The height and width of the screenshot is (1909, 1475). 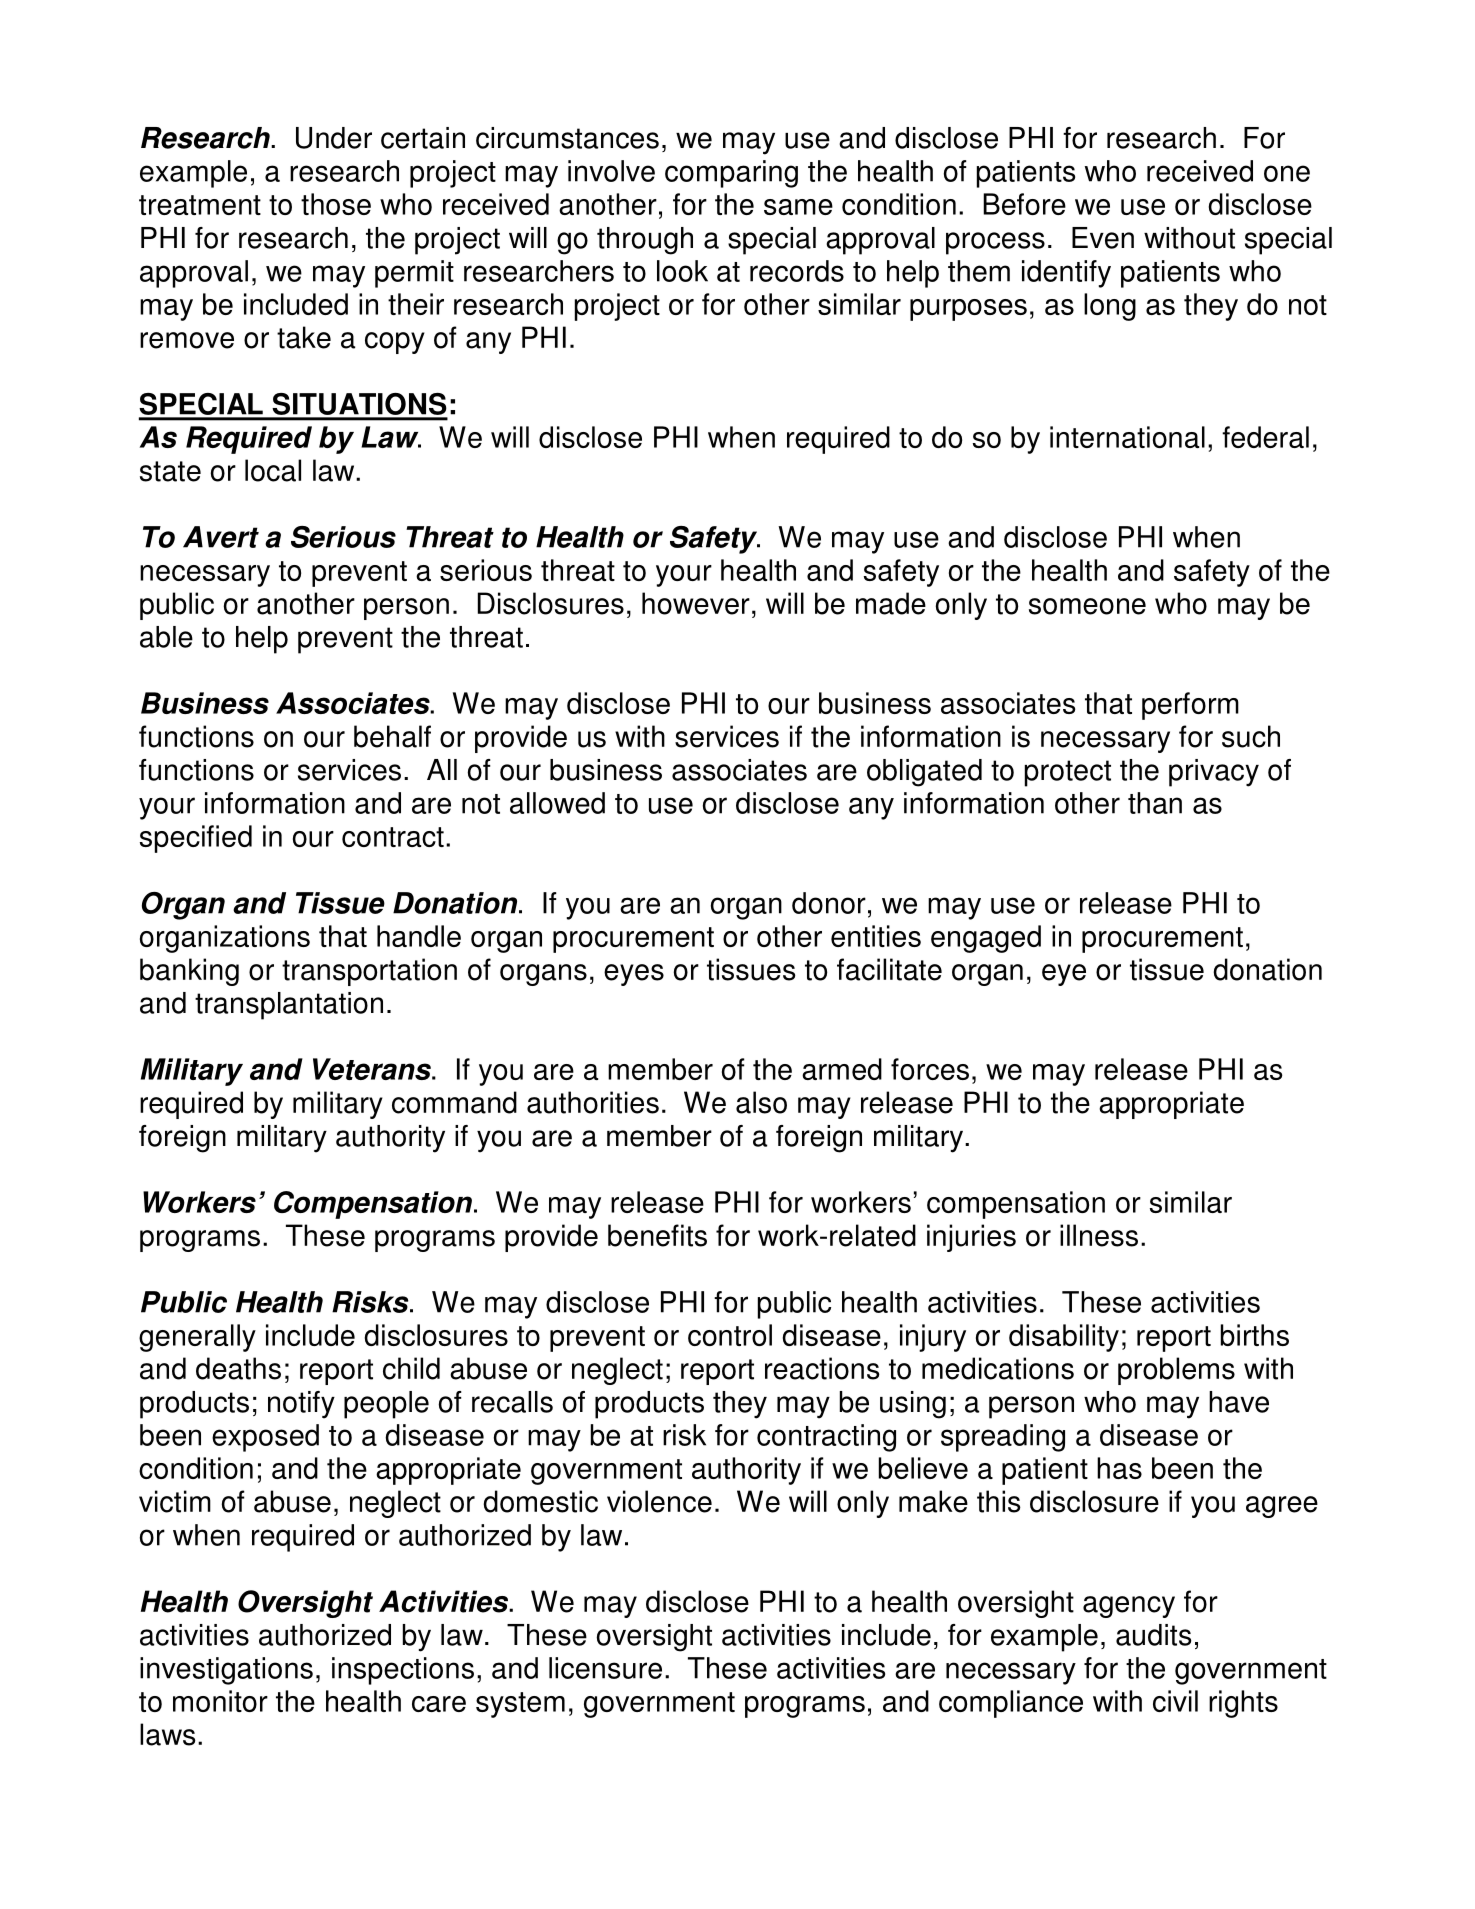 What do you see at coordinates (986, 939) in the screenshot?
I see `engaged` at bounding box center [986, 939].
